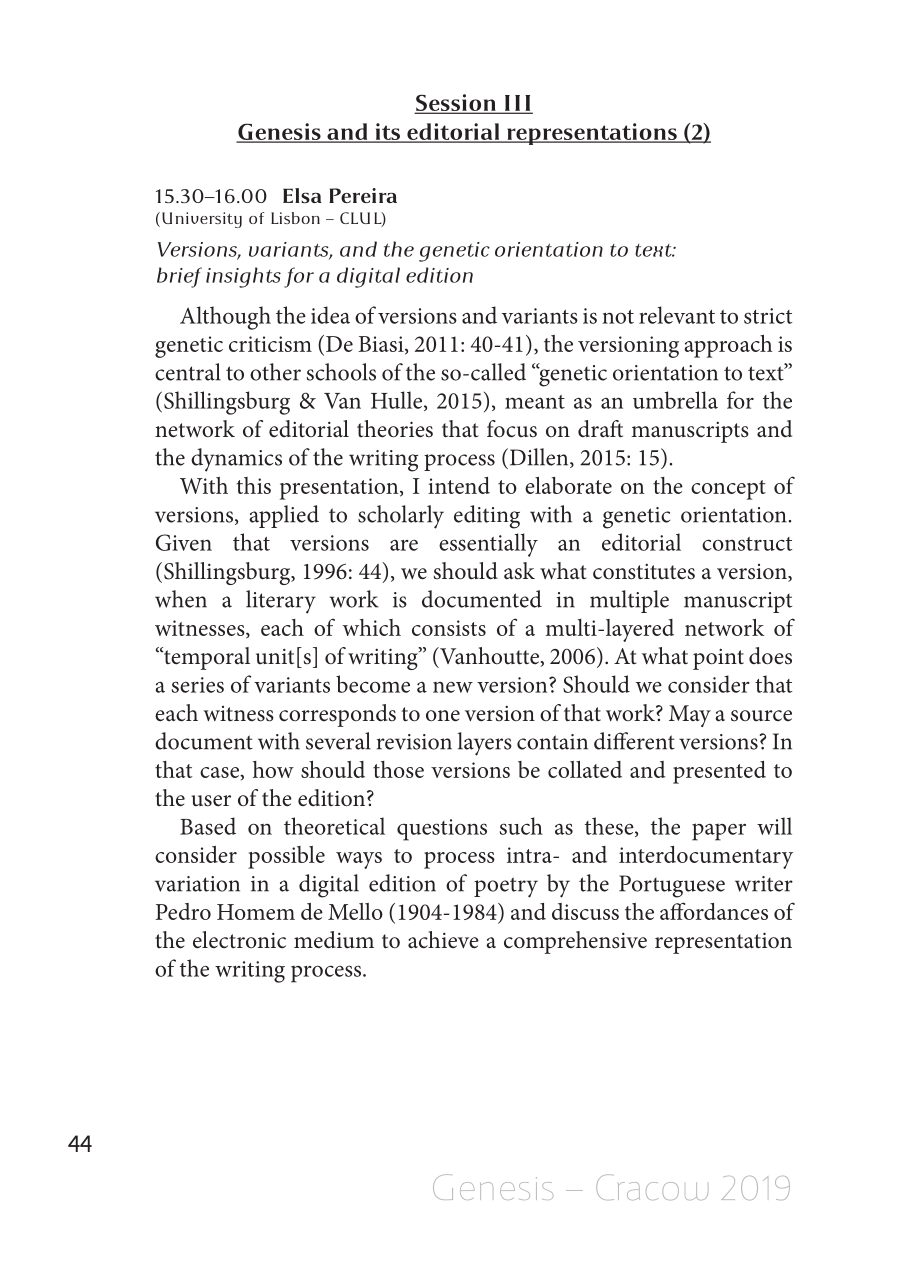 The height and width of the screenshot is (1269, 898). Describe the element at coordinates (449, 628) in the screenshot. I see `consists` at that location.
